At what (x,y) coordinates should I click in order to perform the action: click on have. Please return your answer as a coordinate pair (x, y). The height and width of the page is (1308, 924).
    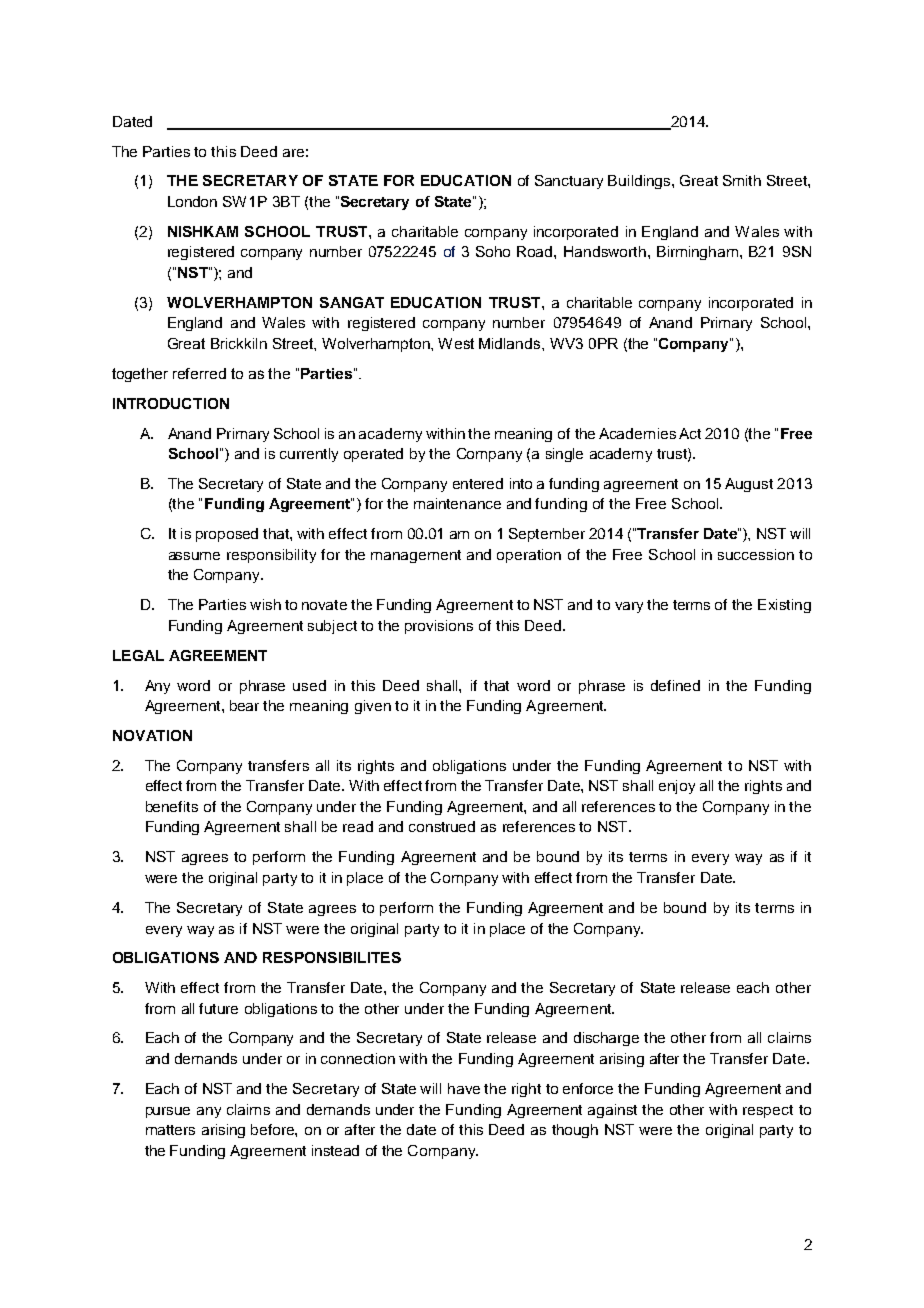
    Looking at the image, I should click on (464, 1088).
